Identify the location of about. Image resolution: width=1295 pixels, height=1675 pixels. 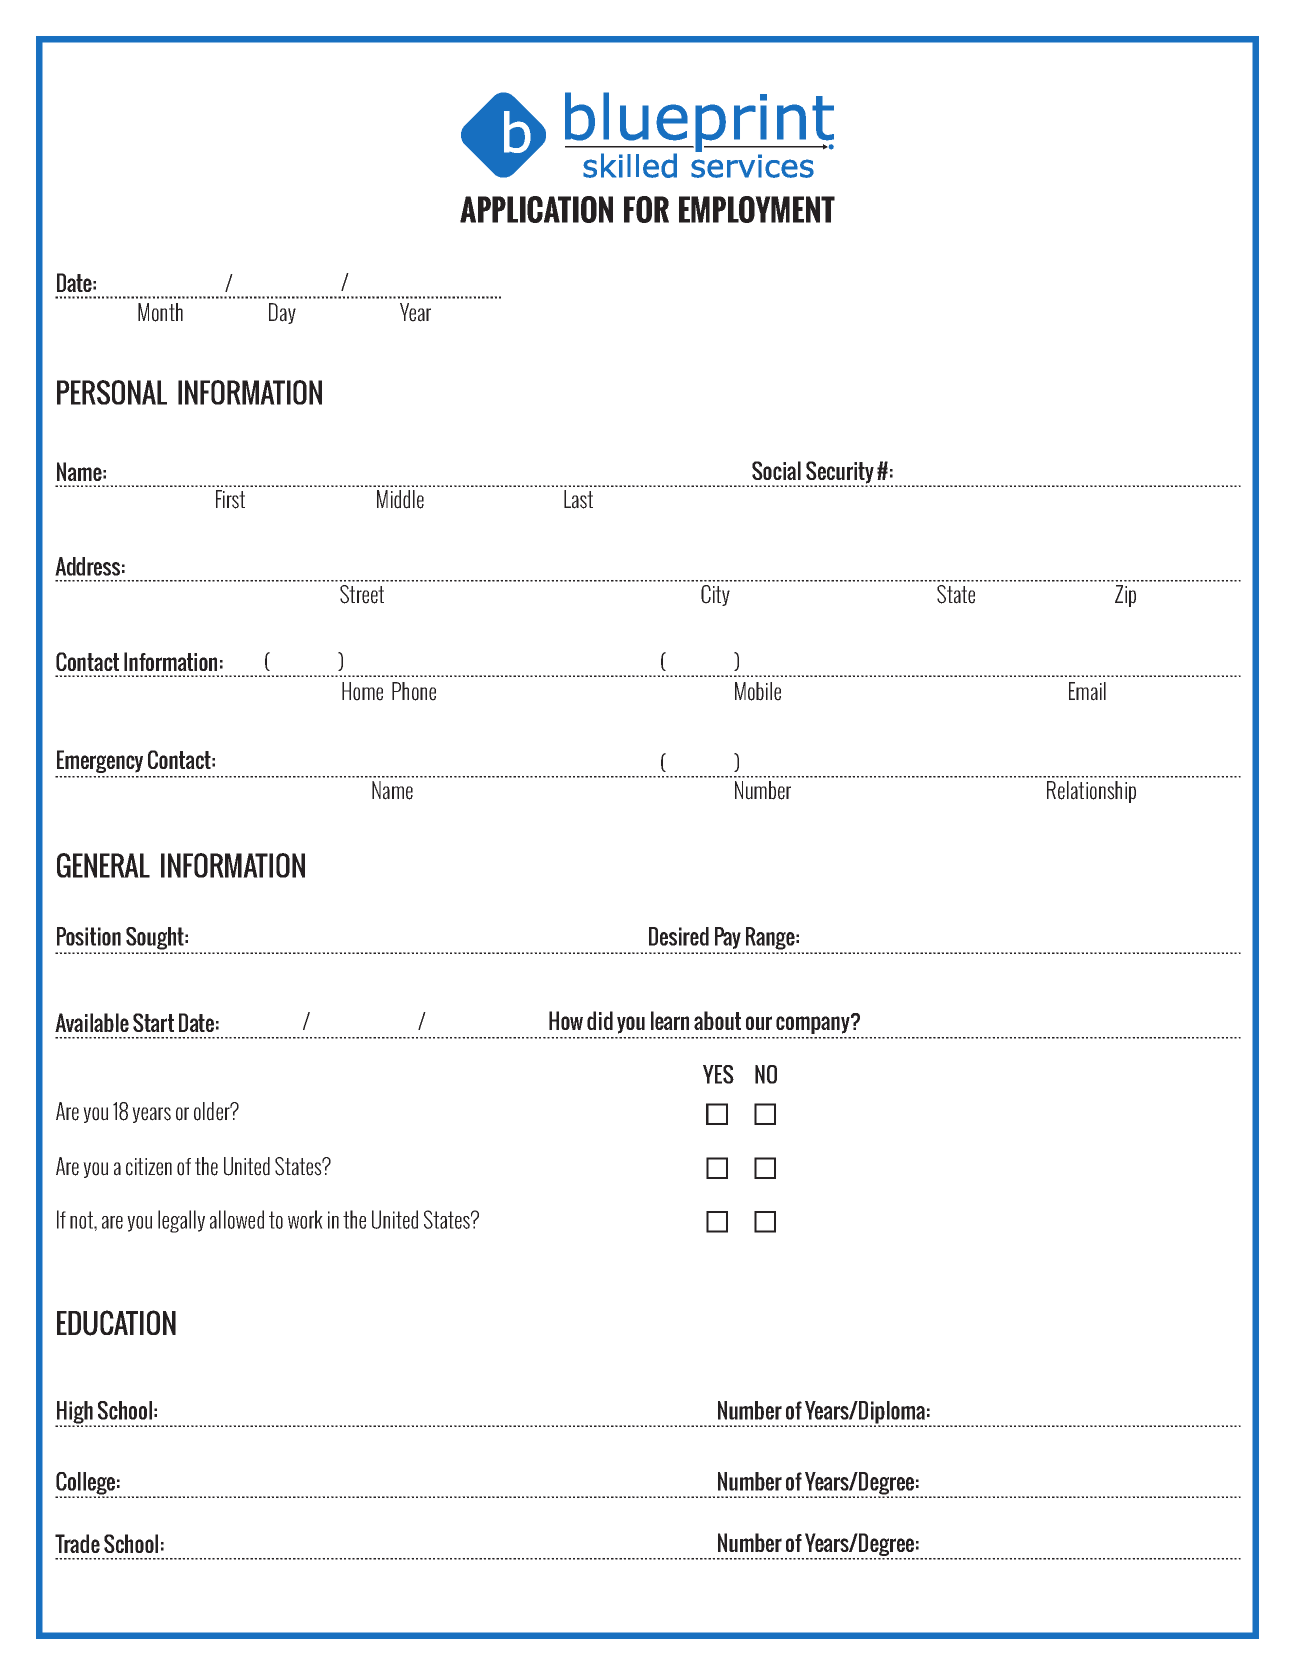
(717, 1020).
